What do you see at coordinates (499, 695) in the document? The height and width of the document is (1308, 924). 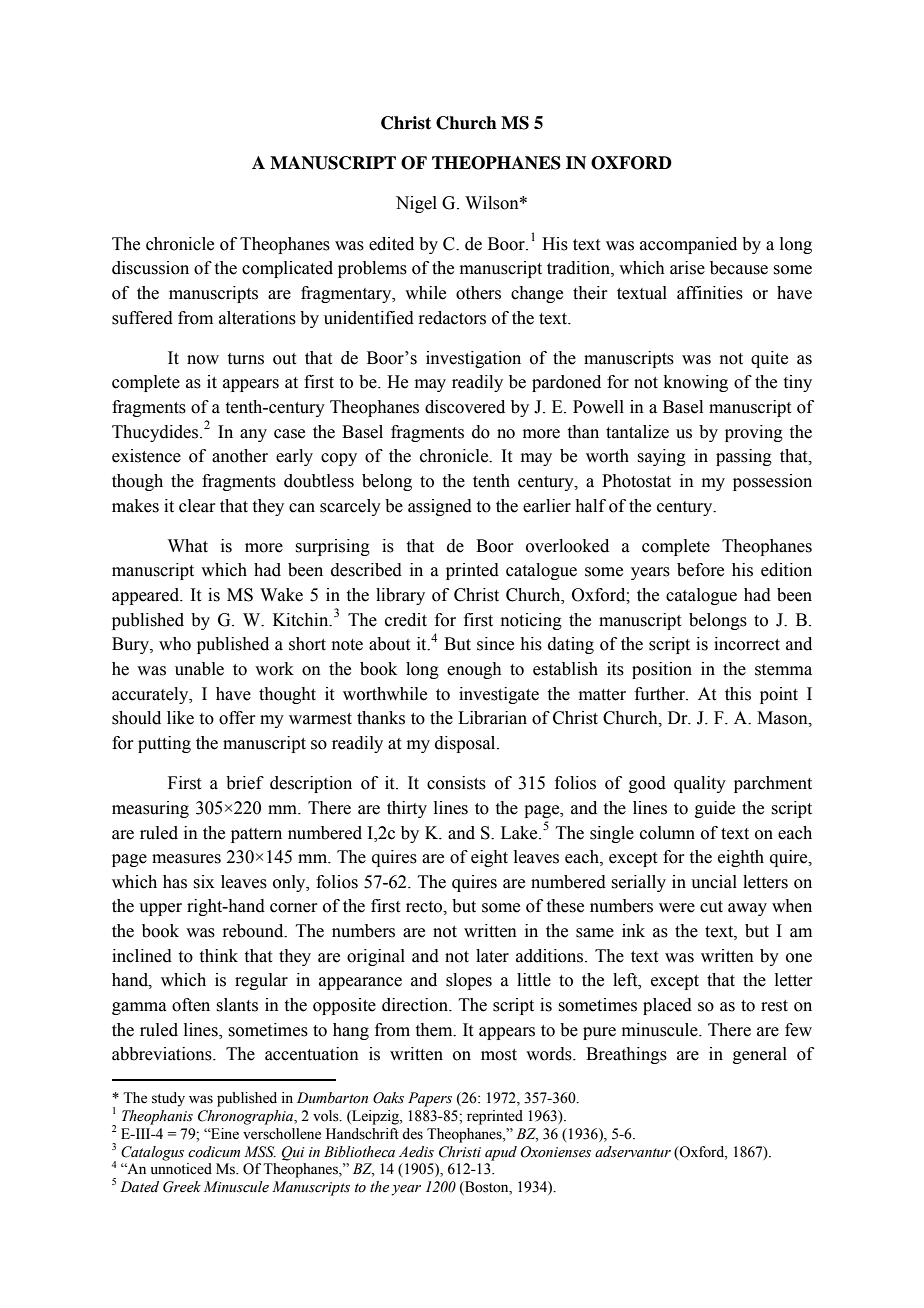 I see `investigate` at bounding box center [499, 695].
